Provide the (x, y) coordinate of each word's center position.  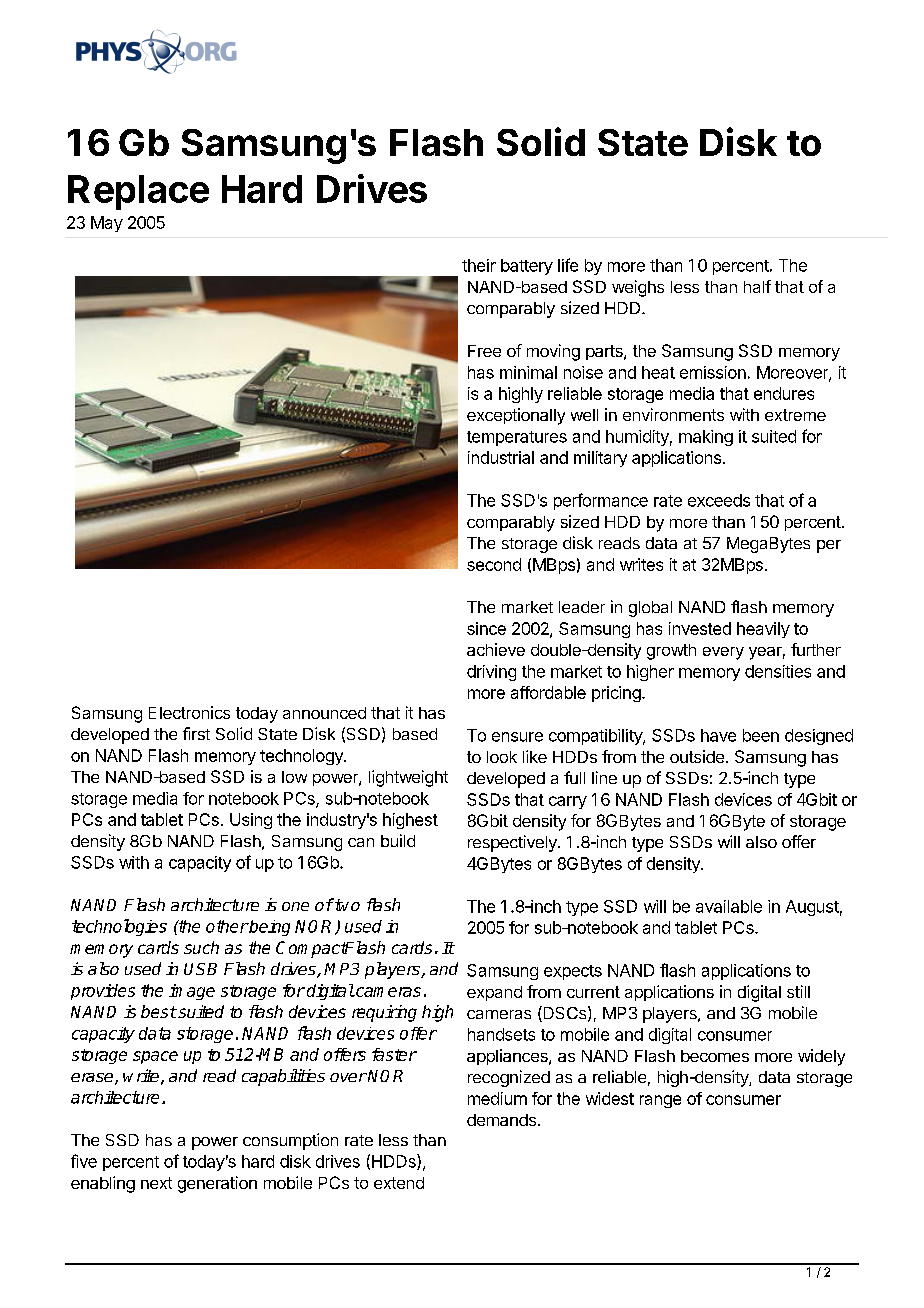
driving (491, 673)
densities (778, 671)
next (156, 1183)
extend (399, 1183)
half (757, 286)
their (479, 265)
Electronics (189, 712)
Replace (138, 192)
